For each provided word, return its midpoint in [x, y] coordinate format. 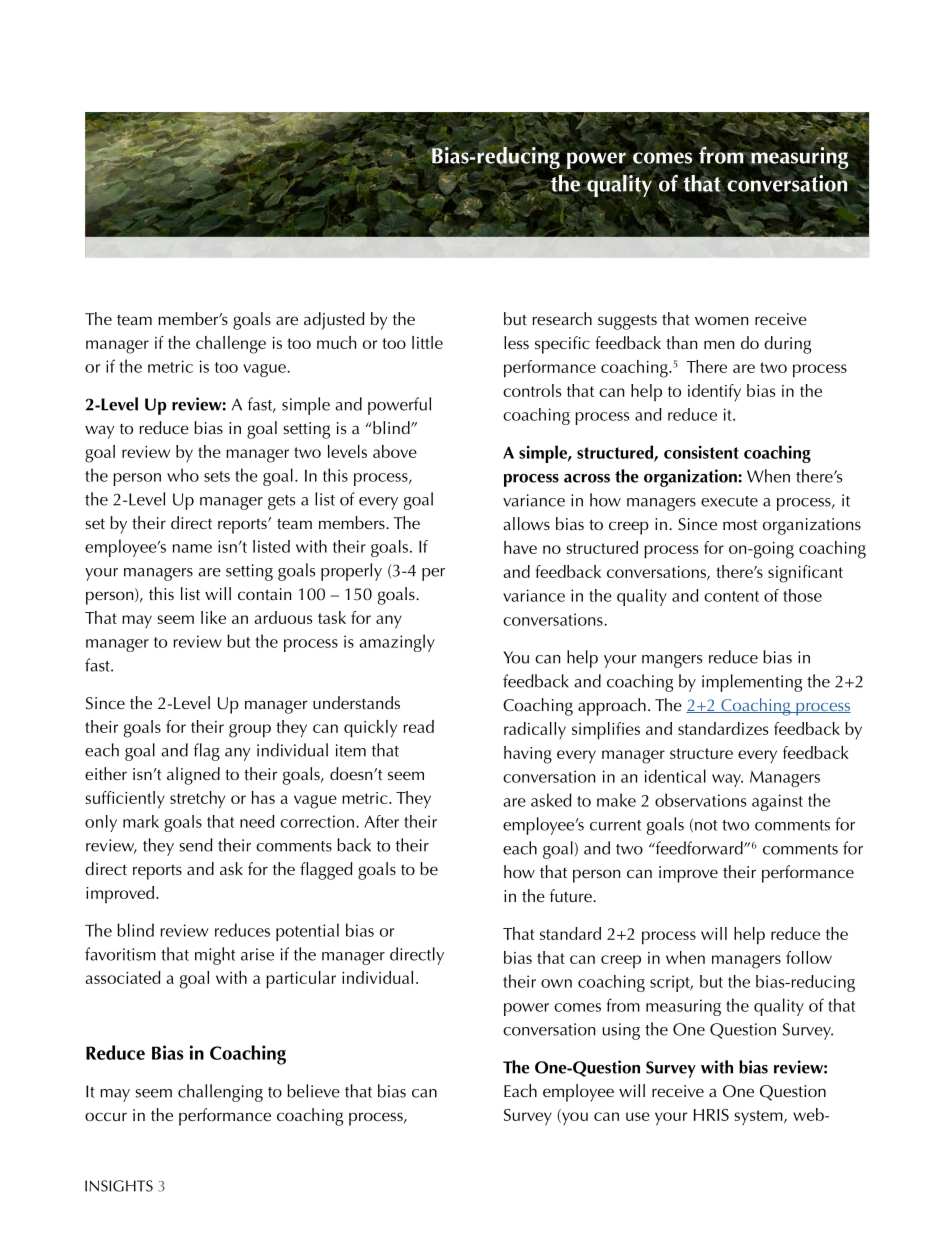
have [520, 547]
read [419, 726]
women [722, 320]
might [215, 956]
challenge [231, 345]
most [740, 525]
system [760, 1117]
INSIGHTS [119, 1186]
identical [675, 776]
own [556, 983]
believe [313, 1091]
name [192, 548]
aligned [193, 776]
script [671, 983]
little [427, 342]
